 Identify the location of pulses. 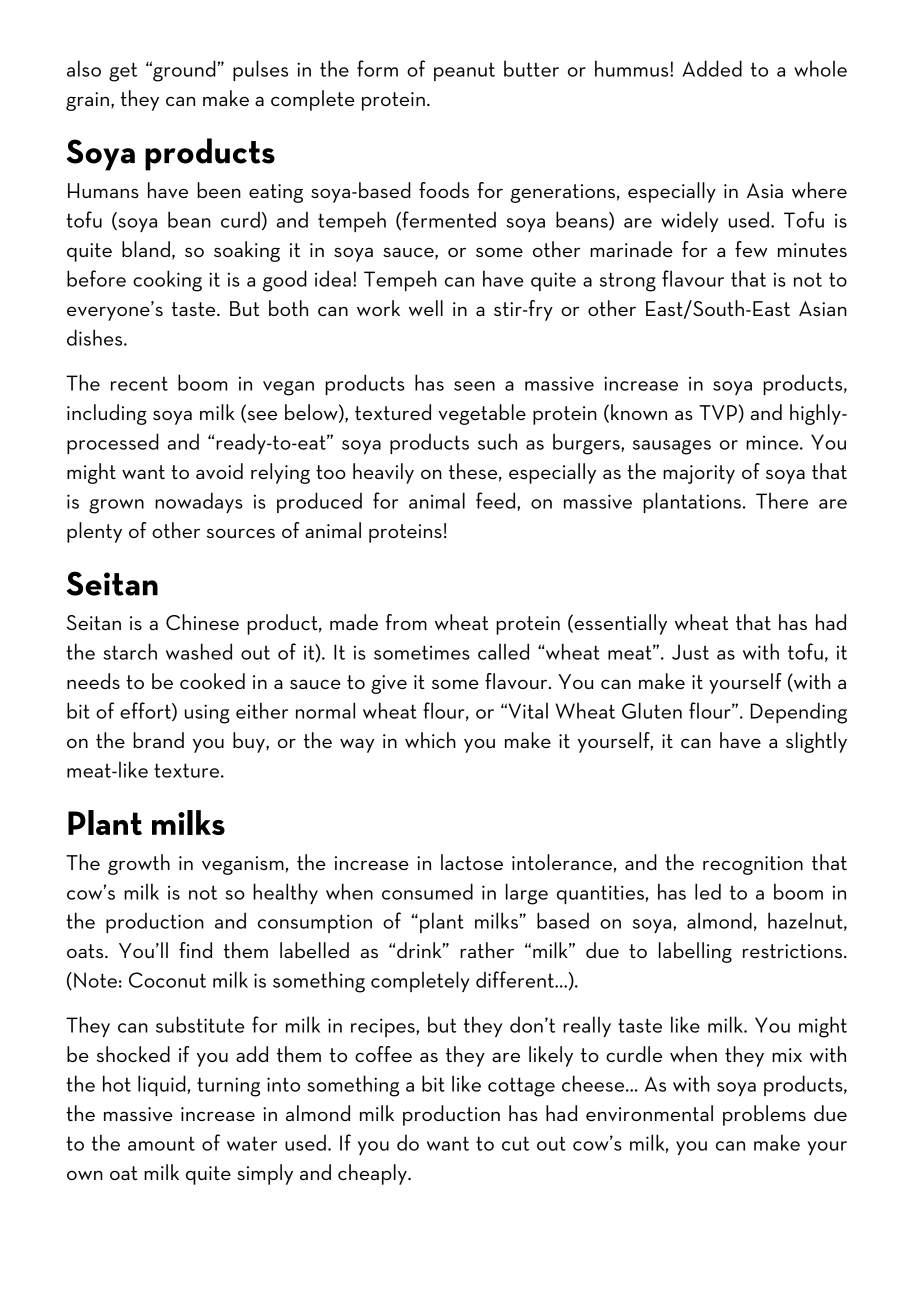
(260, 70).
